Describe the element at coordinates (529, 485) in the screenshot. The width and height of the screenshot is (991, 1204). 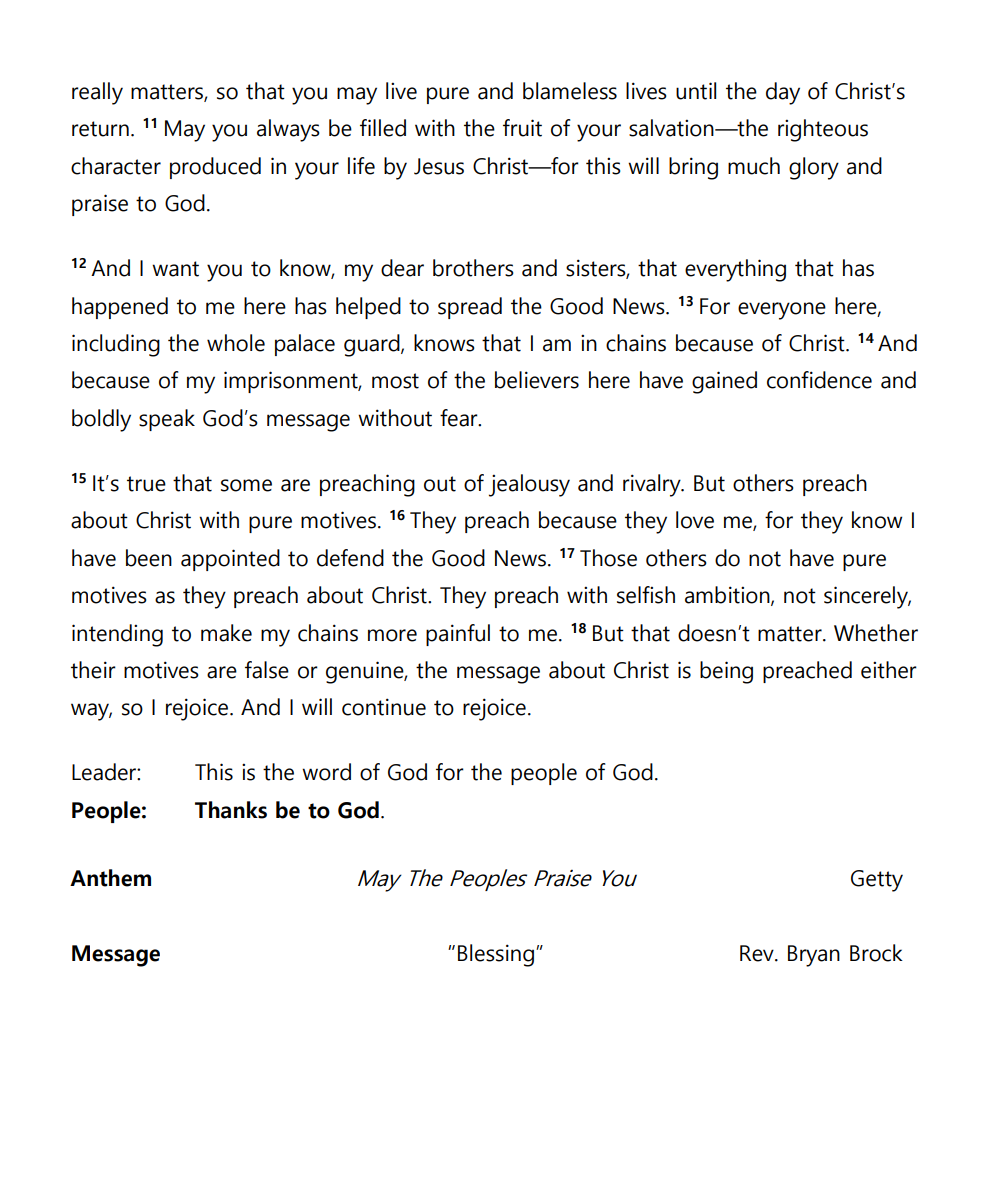
I see `jealousy` at that location.
